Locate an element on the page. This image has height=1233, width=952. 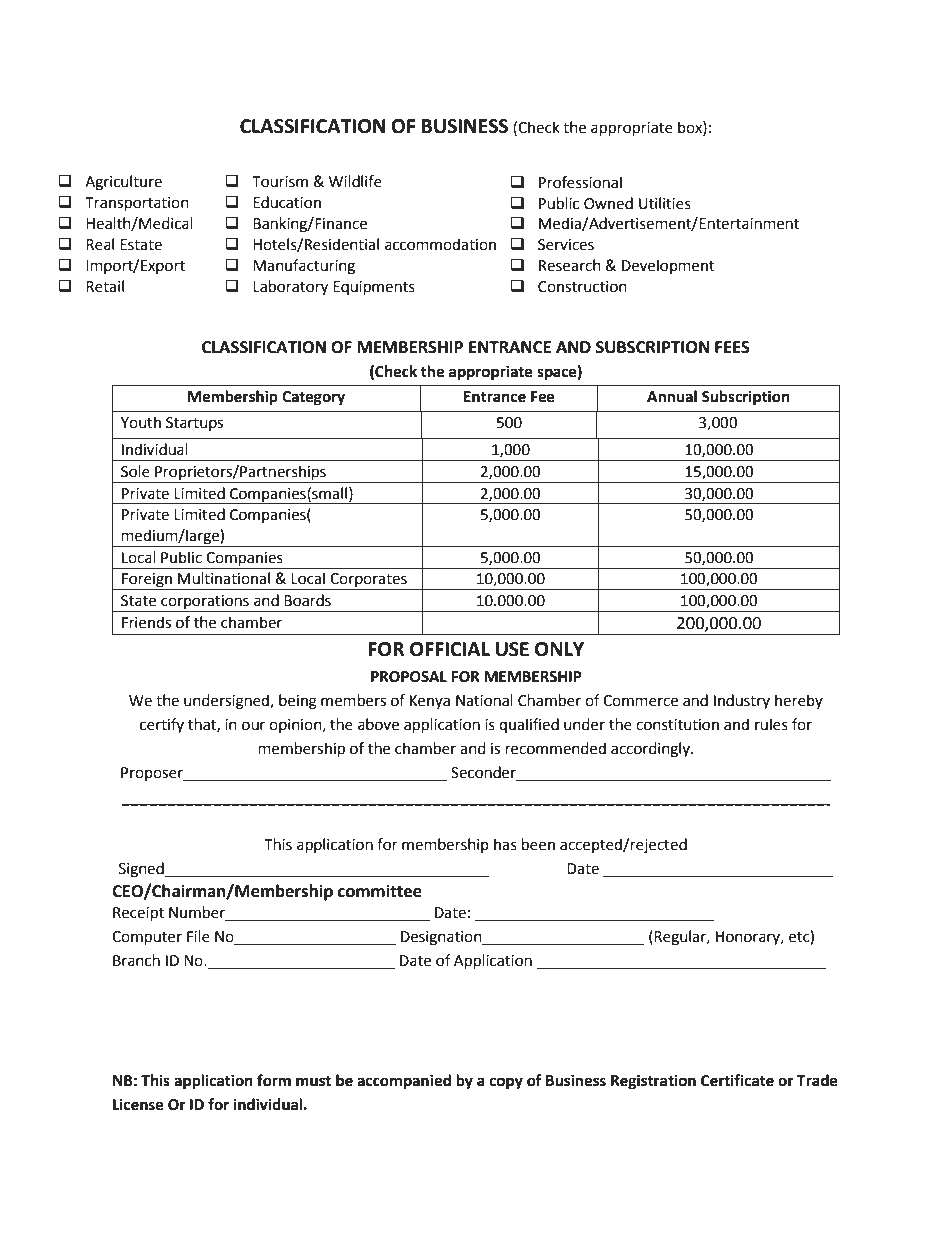
Transportation is located at coordinates (137, 204).
